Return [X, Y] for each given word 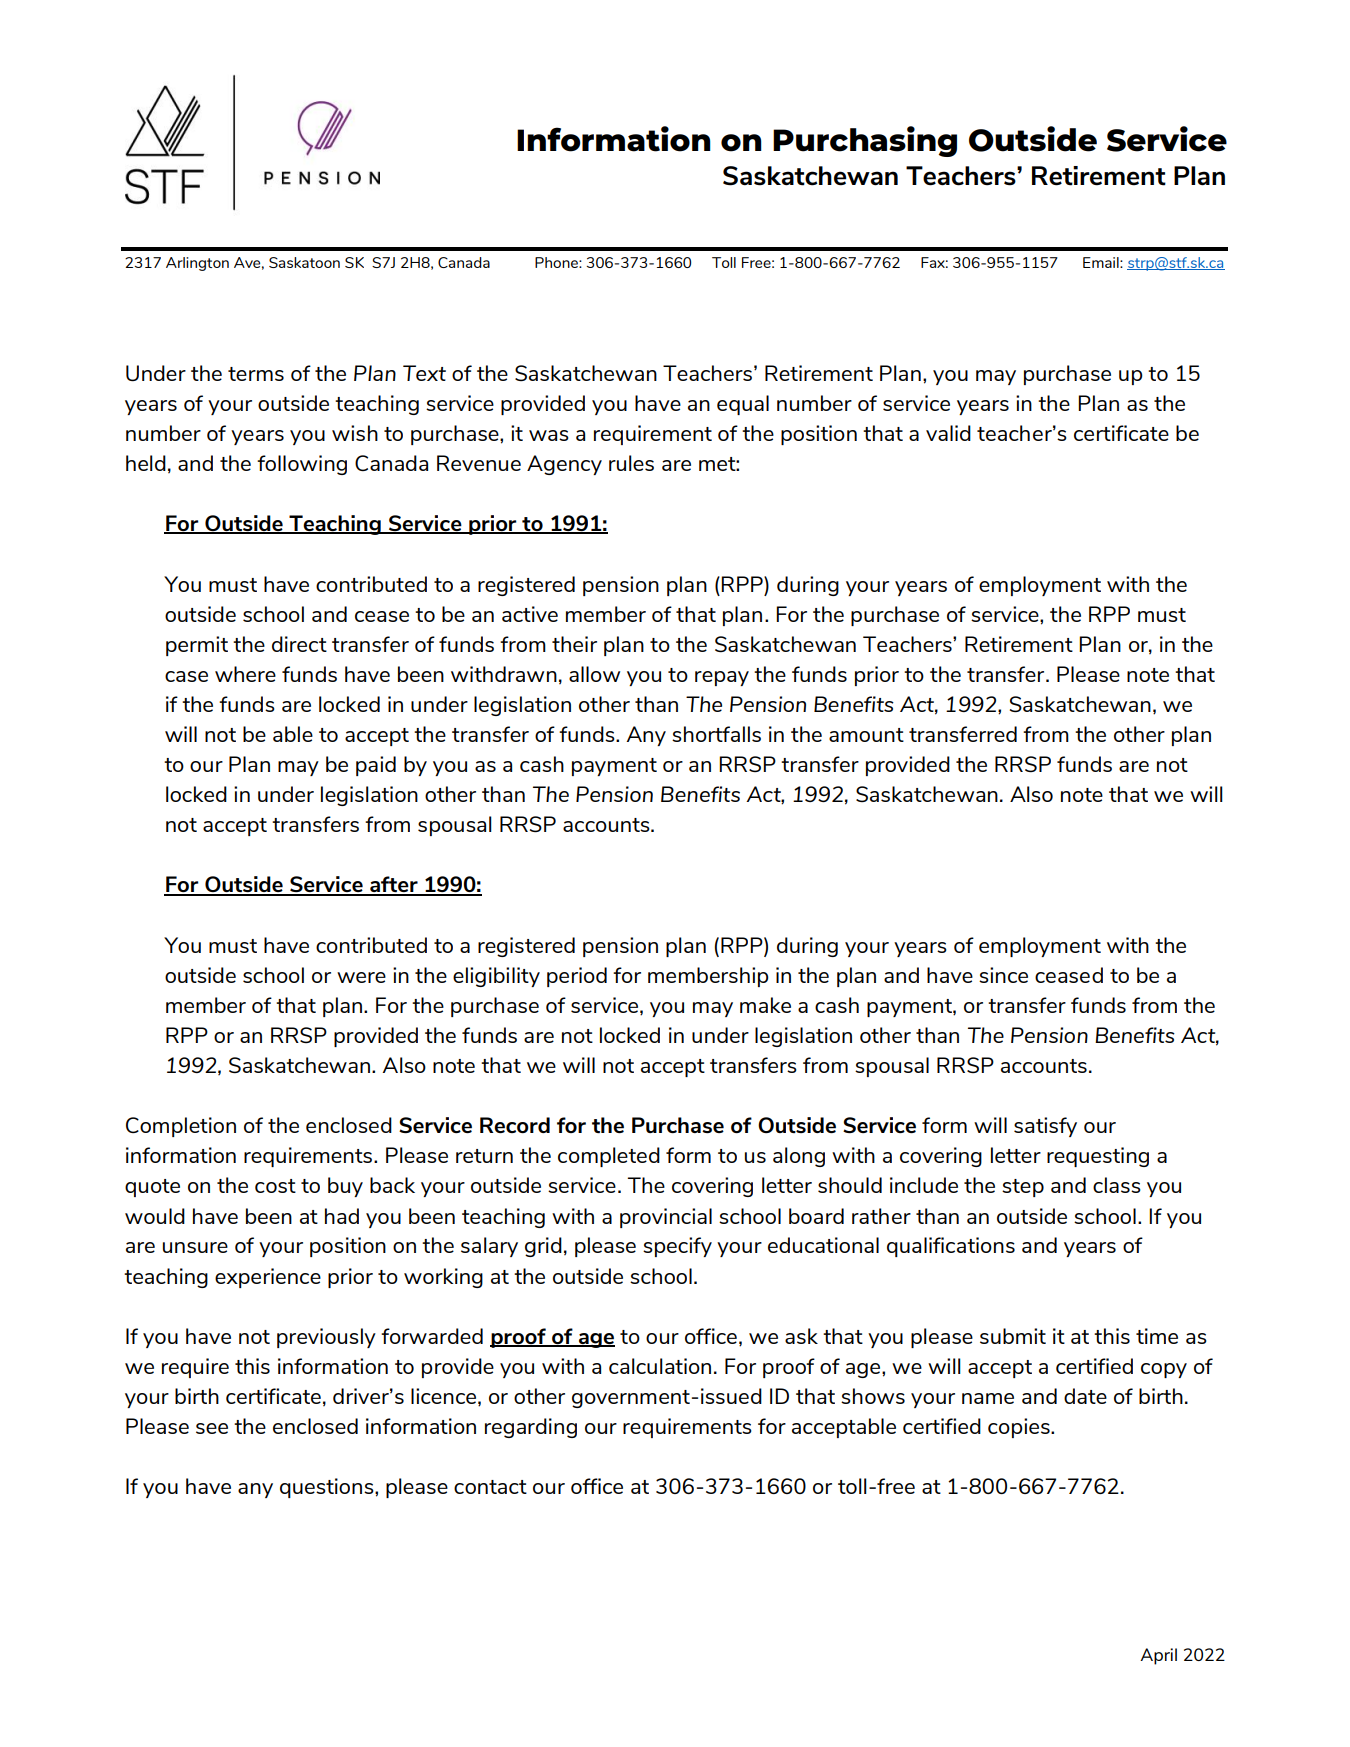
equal [743, 405]
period [577, 977]
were [361, 977]
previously [326, 1338]
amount [866, 735]
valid [948, 433]
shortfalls [716, 734]
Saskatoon [304, 262]
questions [328, 1488]
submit [1013, 1336]
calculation [660, 1366]
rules [631, 463]
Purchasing [865, 141]
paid [376, 766]
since [1003, 975]
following [302, 465]
